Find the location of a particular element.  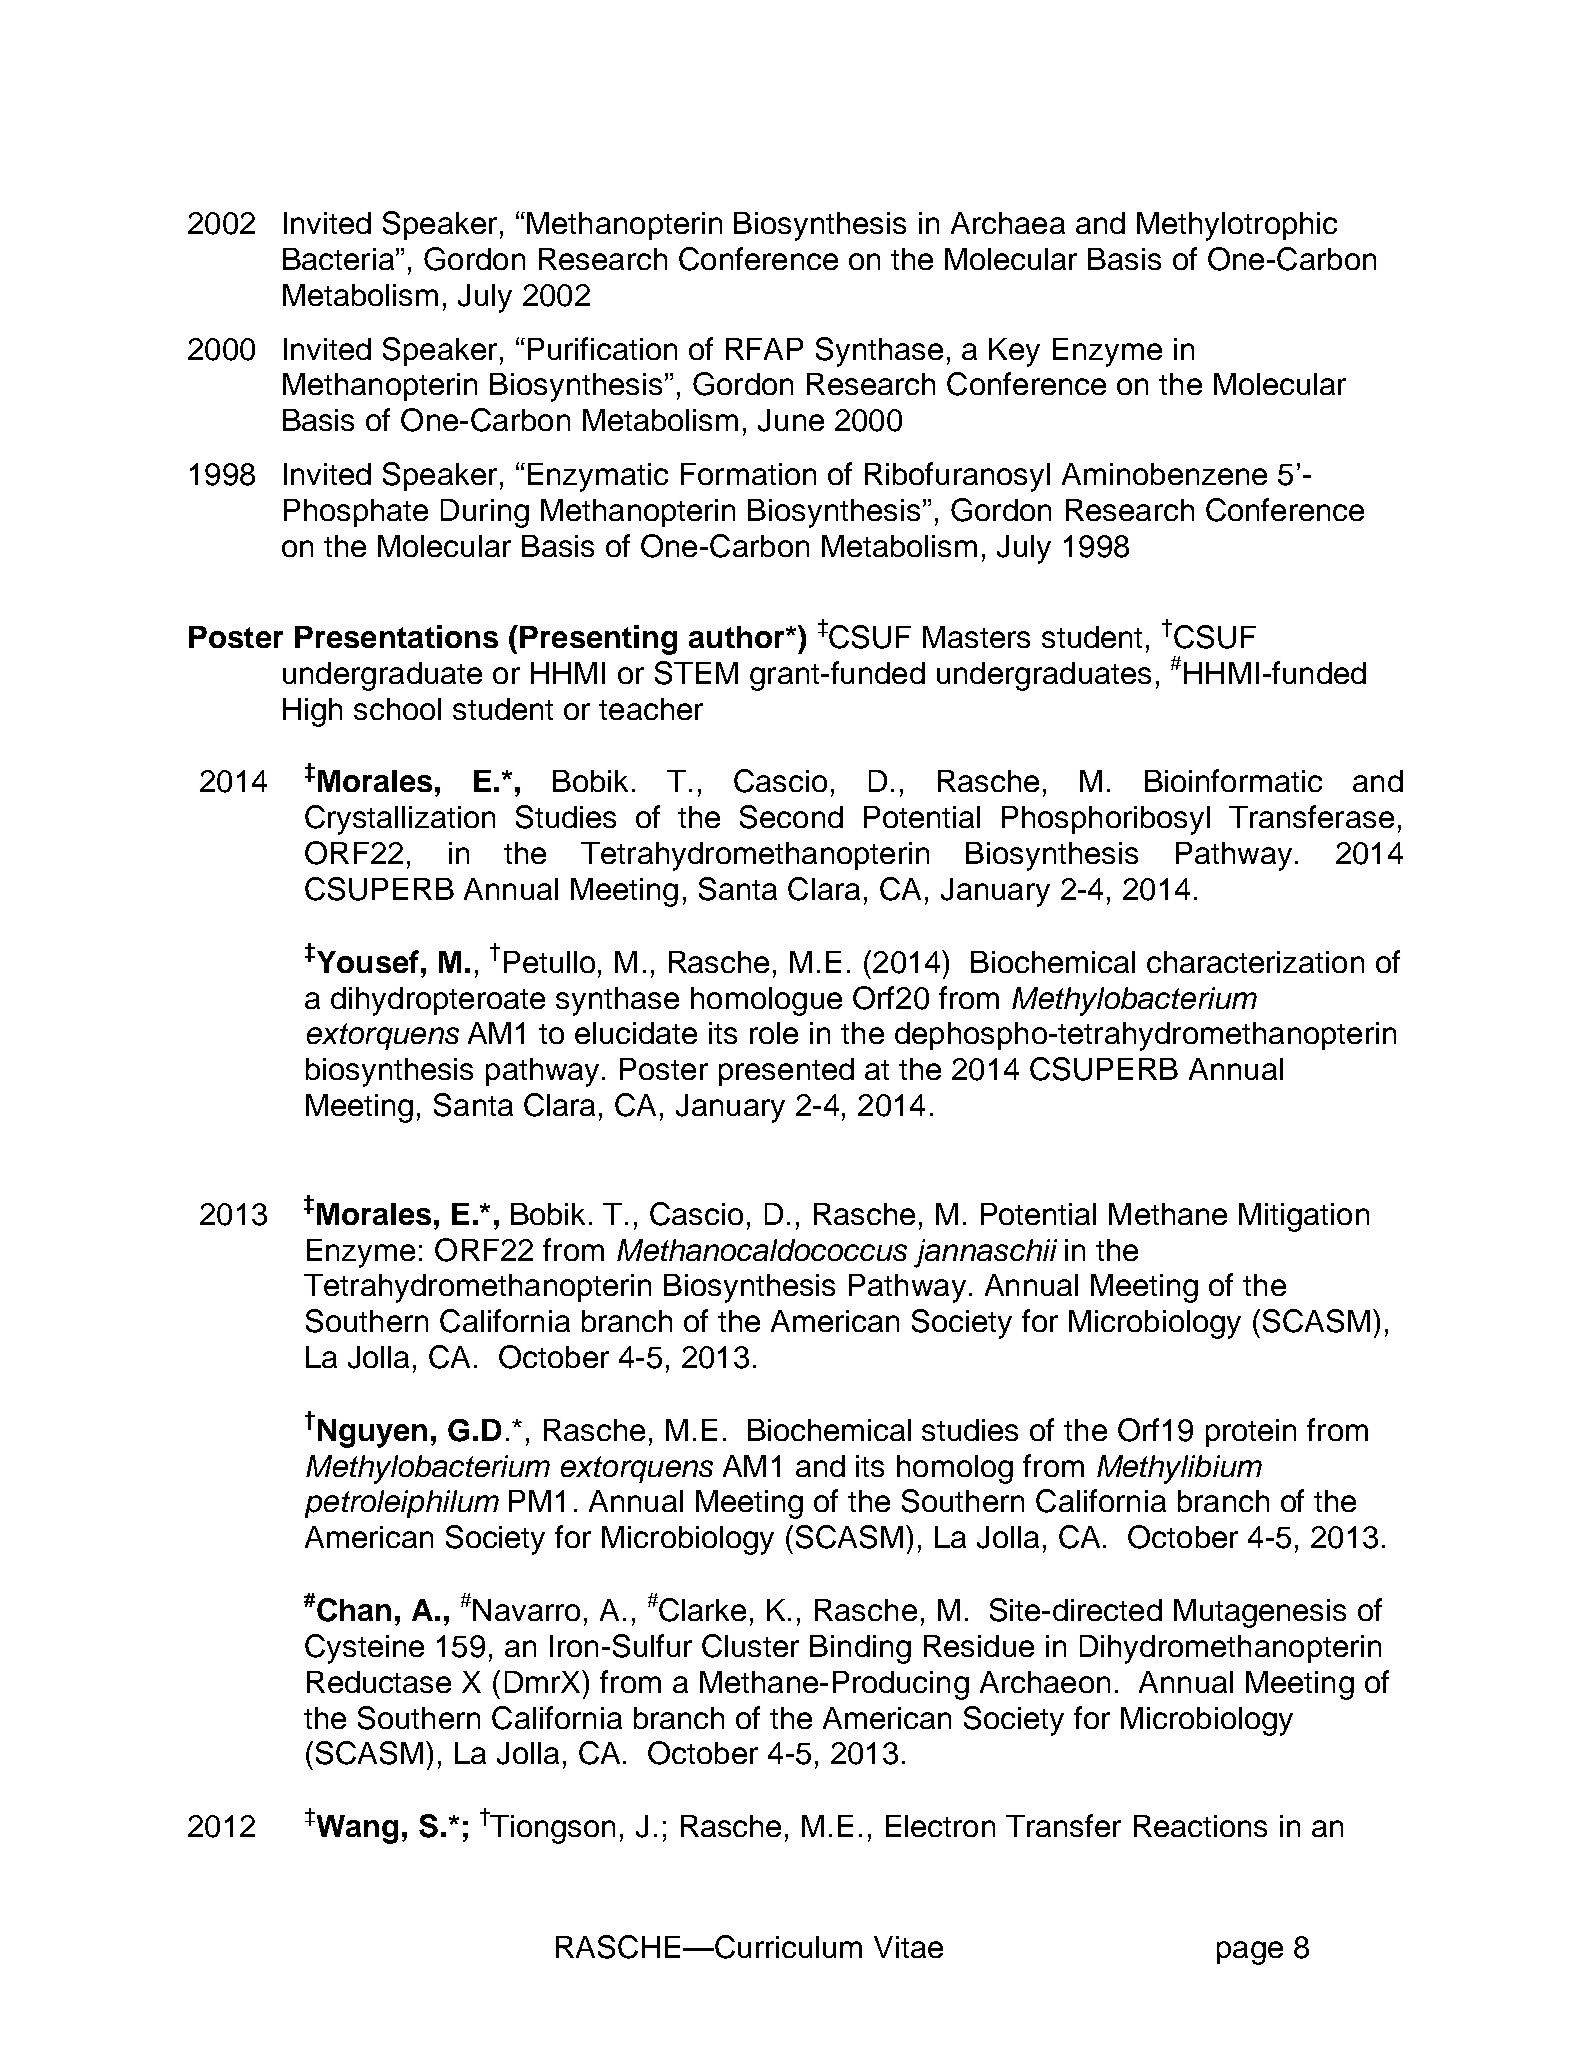

Wang is located at coordinates (356, 1828).
